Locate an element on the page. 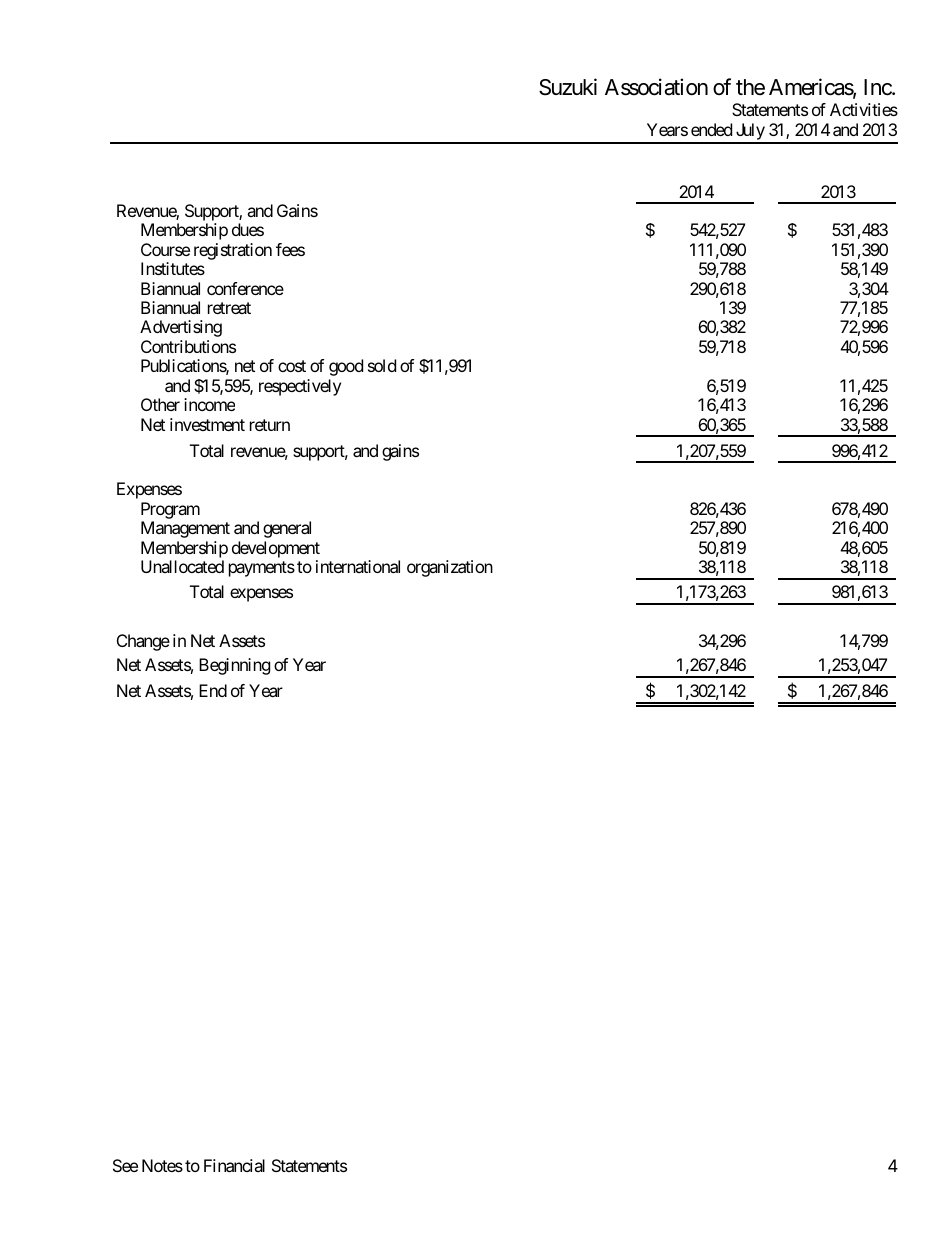 The height and width of the document is (1233, 952). registration is located at coordinates (233, 251).
